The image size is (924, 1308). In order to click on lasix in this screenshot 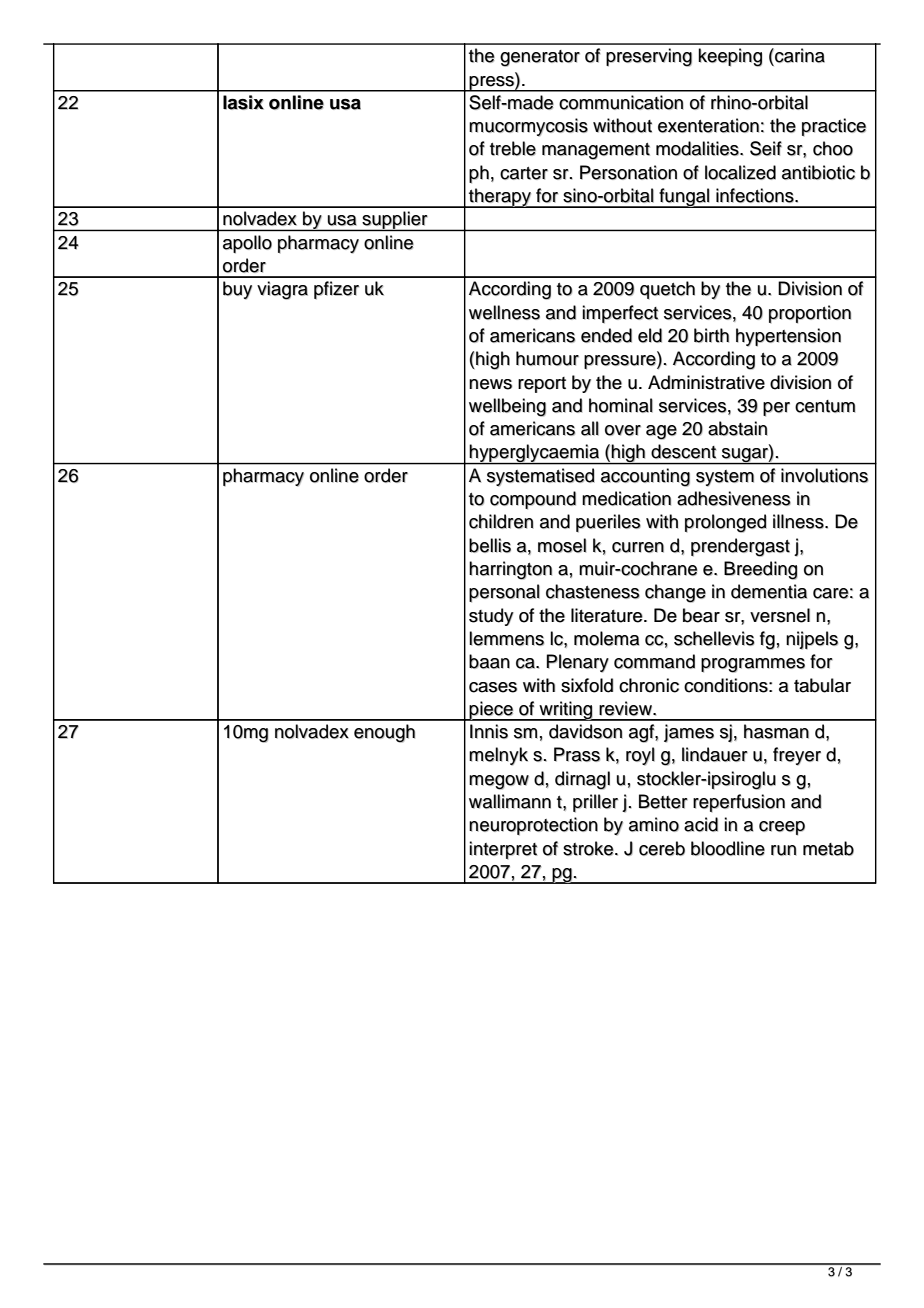, I will do `click(243, 102)`.
